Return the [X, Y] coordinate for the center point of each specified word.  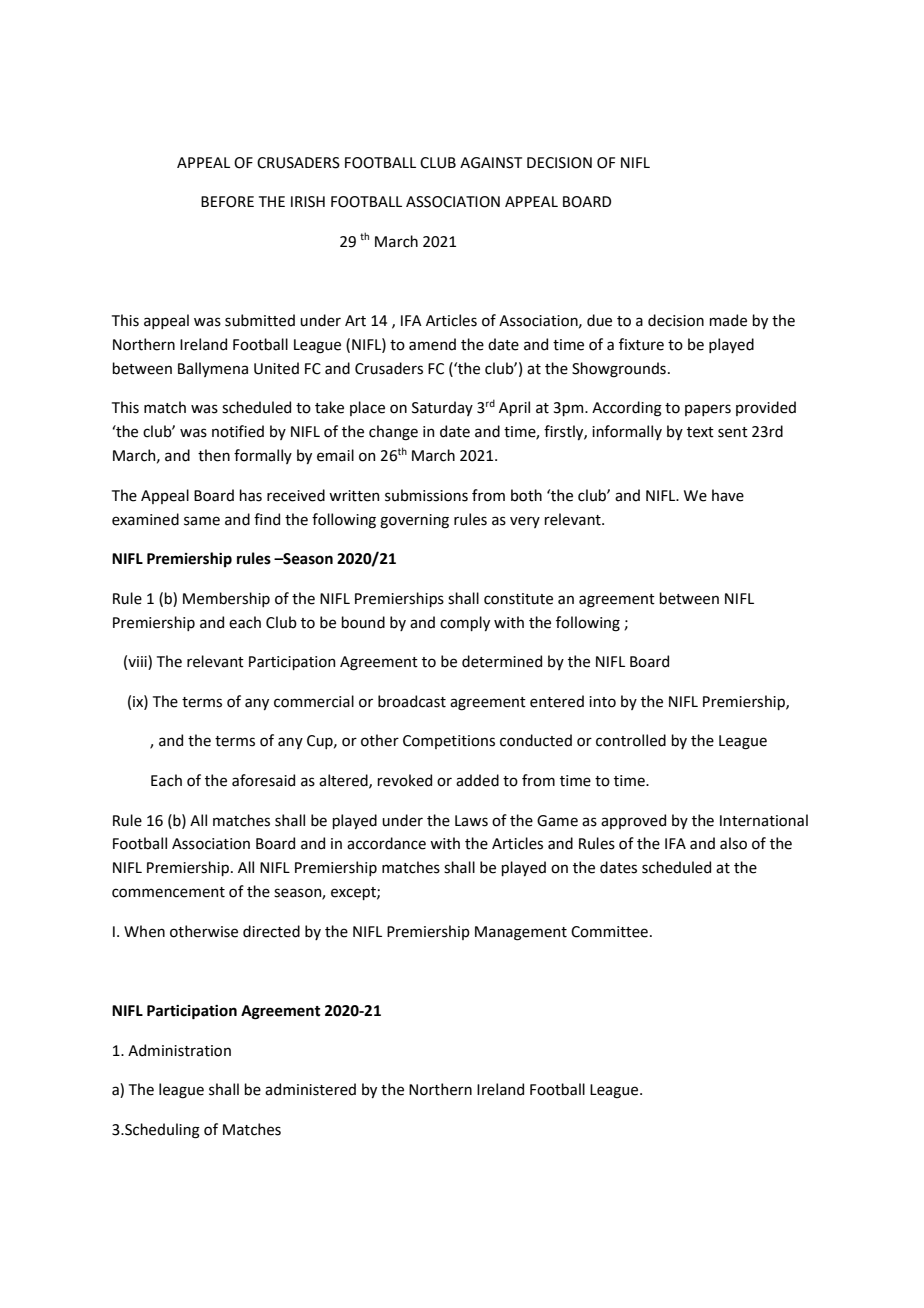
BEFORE [227, 202]
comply [465, 623]
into [602, 702]
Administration [179, 1050]
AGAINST [491, 163]
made [728, 320]
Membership [226, 599]
